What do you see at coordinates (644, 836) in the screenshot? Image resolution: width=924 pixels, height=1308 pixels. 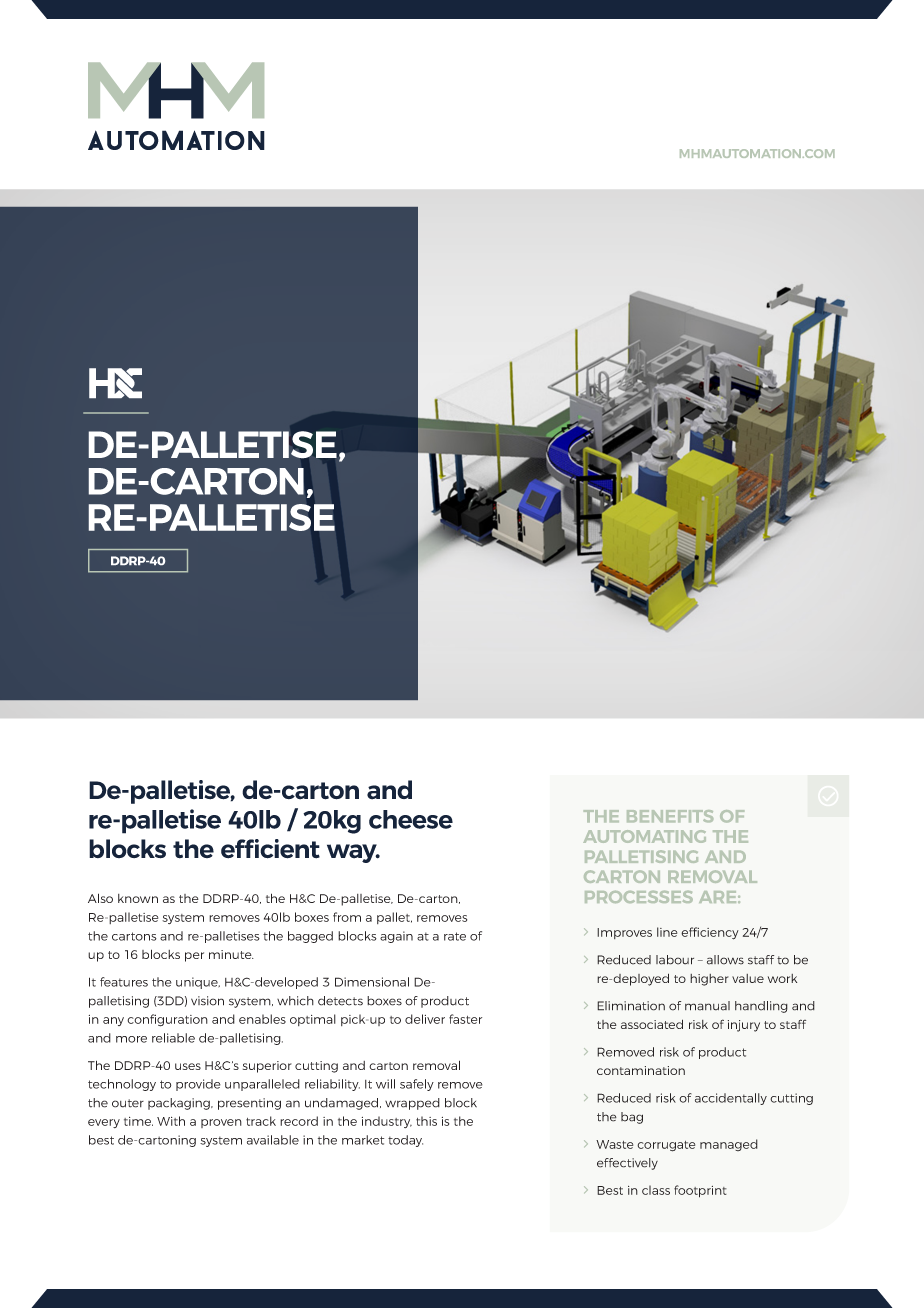 I see `AUTOMATING` at bounding box center [644, 836].
